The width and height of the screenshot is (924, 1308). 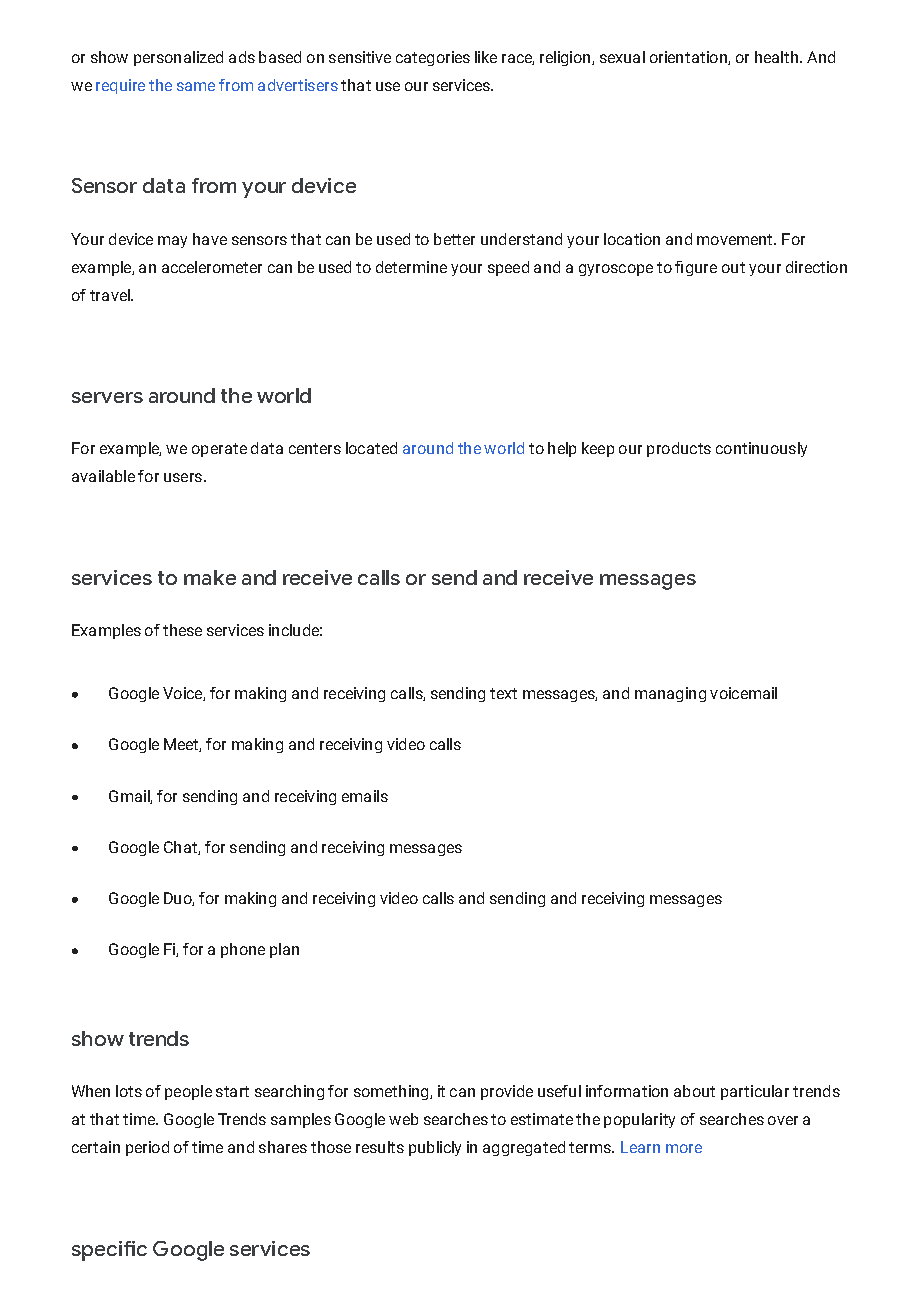 What do you see at coordinates (243, 950) in the screenshot?
I see `phone` at bounding box center [243, 950].
